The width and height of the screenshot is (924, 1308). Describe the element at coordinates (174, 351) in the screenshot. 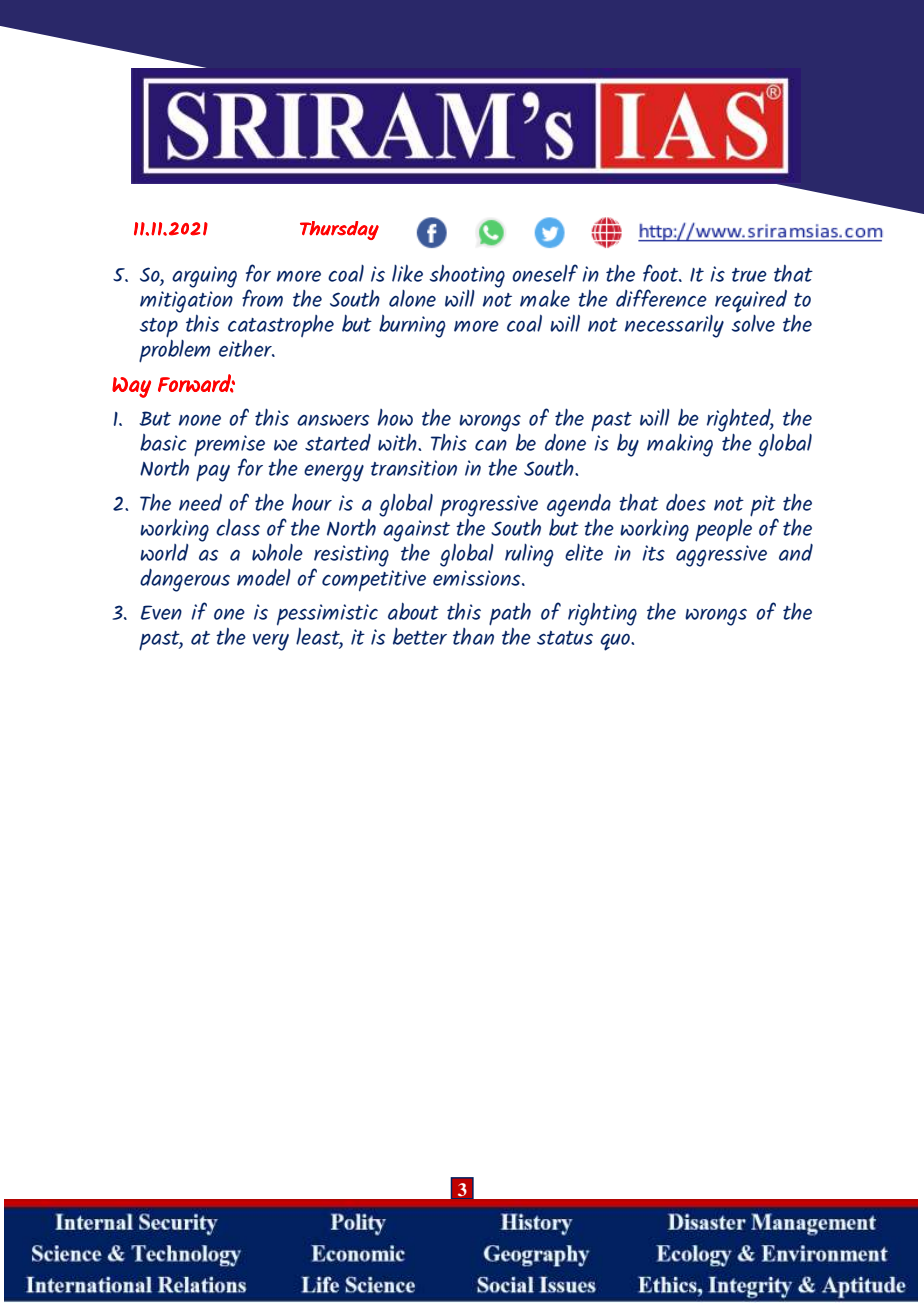

I see `problem` at that location.
